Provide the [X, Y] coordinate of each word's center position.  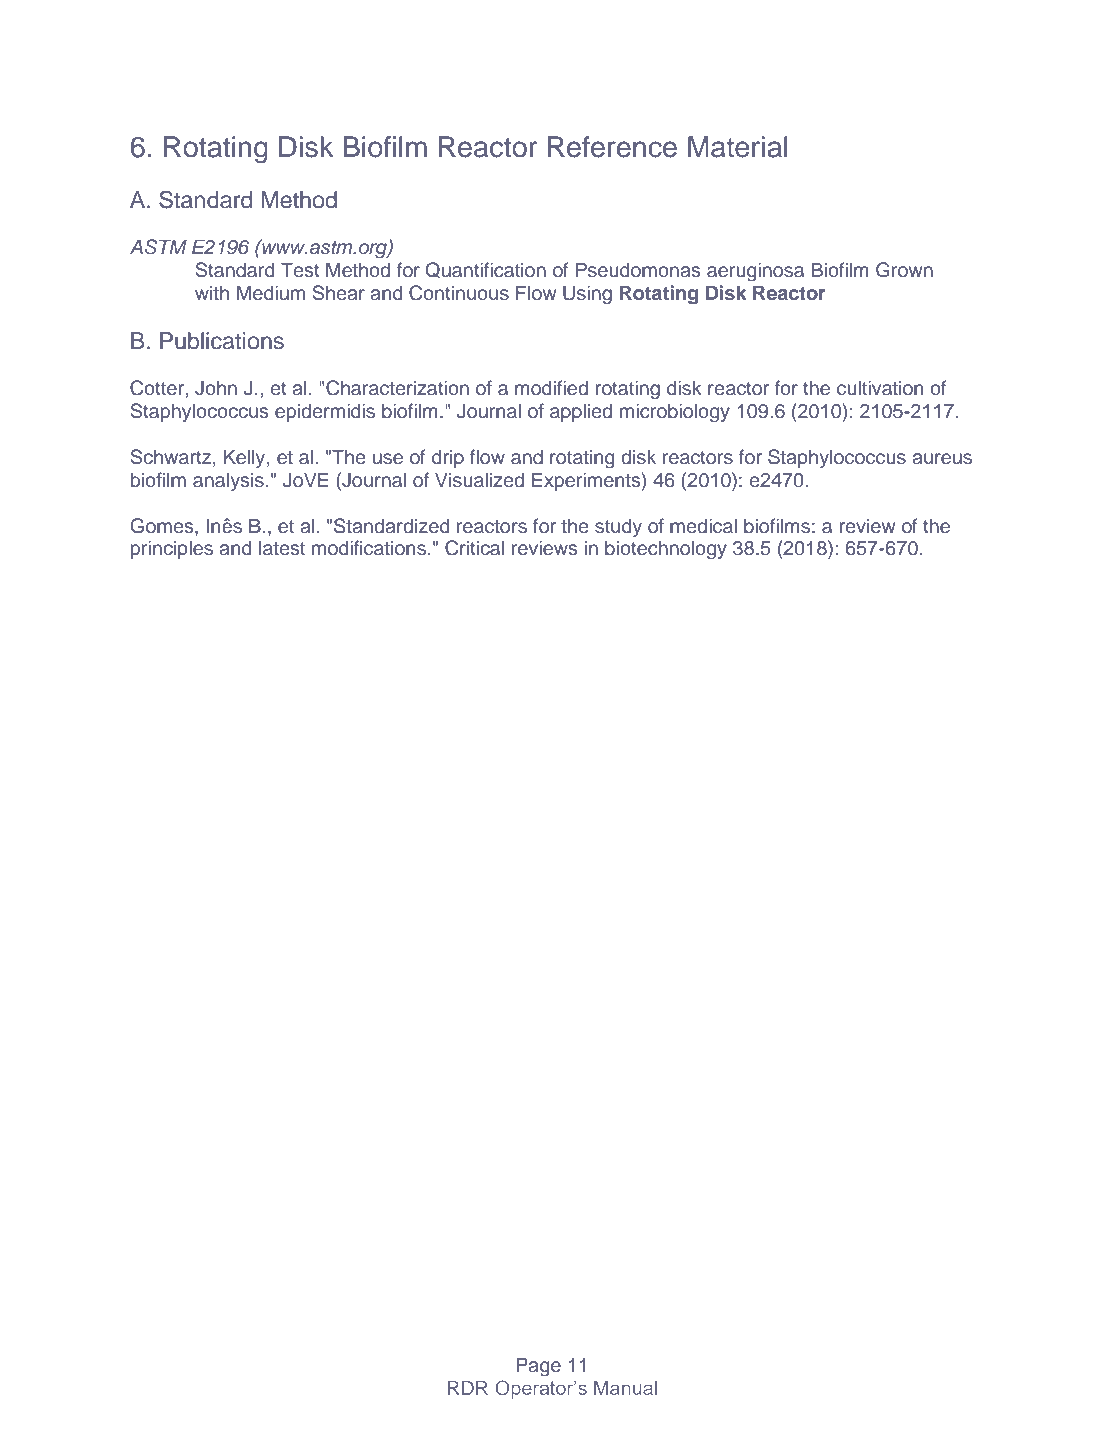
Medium [271, 293]
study [618, 527]
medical [703, 526]
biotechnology [666, 550]
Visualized [479, 480]
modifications [369, 548]
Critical [474, 548]
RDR [468, 1388]
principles [172, 549]
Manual [625, 1388]
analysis [228, 481]
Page [538, 1367]
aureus [942, 459]
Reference [612, 147]
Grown [904, 270]
